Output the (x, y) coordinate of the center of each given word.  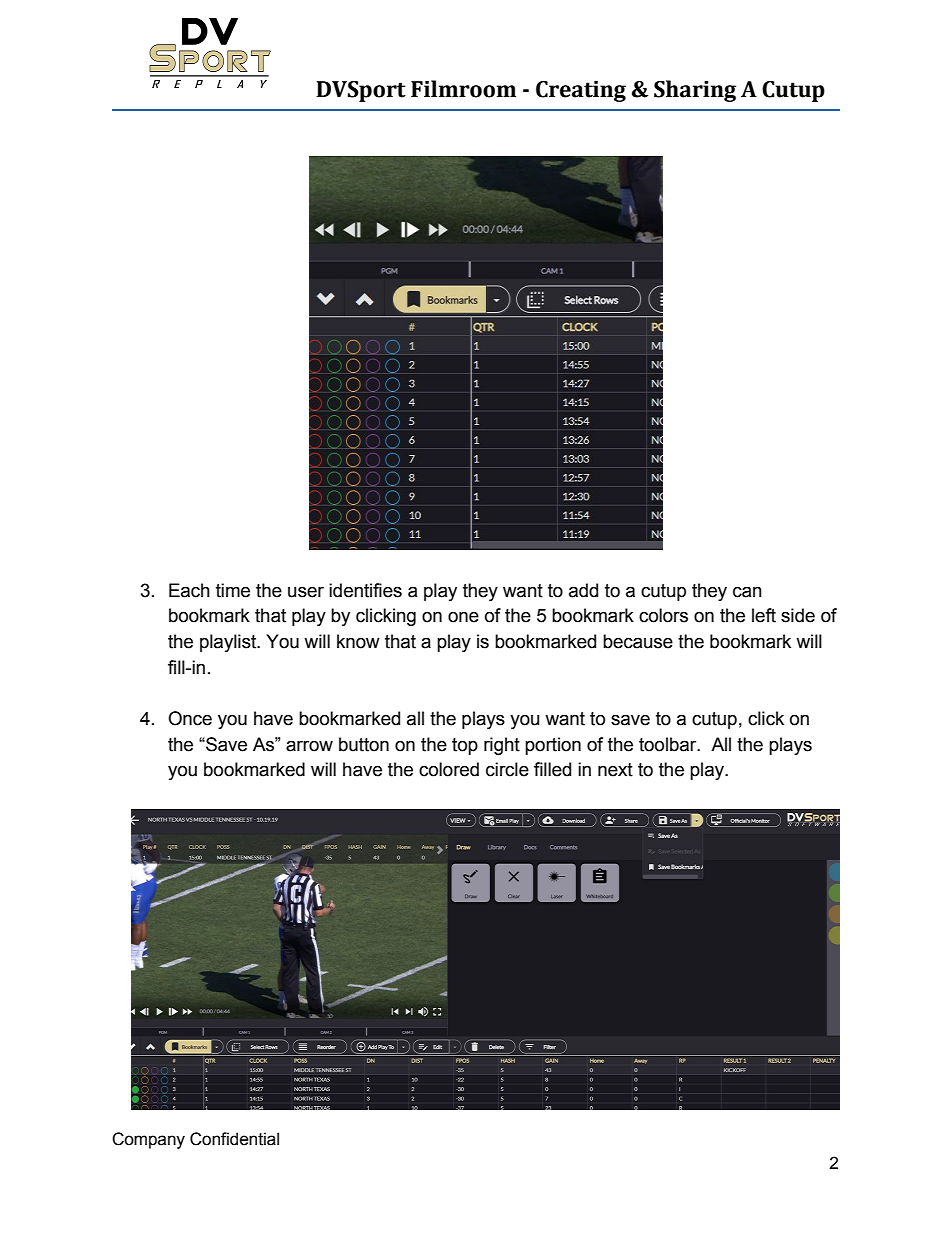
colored (449, 769)
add (583, 590)
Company (148, 1140)
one (463, 617)
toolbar (669, 744)
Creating (581, 91)
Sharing (695, 91)
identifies (365, 590)
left (764, 615)
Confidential (234, 1139)
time (233, 590)
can (747, 592)
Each (189, 590)
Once (190, 718)
